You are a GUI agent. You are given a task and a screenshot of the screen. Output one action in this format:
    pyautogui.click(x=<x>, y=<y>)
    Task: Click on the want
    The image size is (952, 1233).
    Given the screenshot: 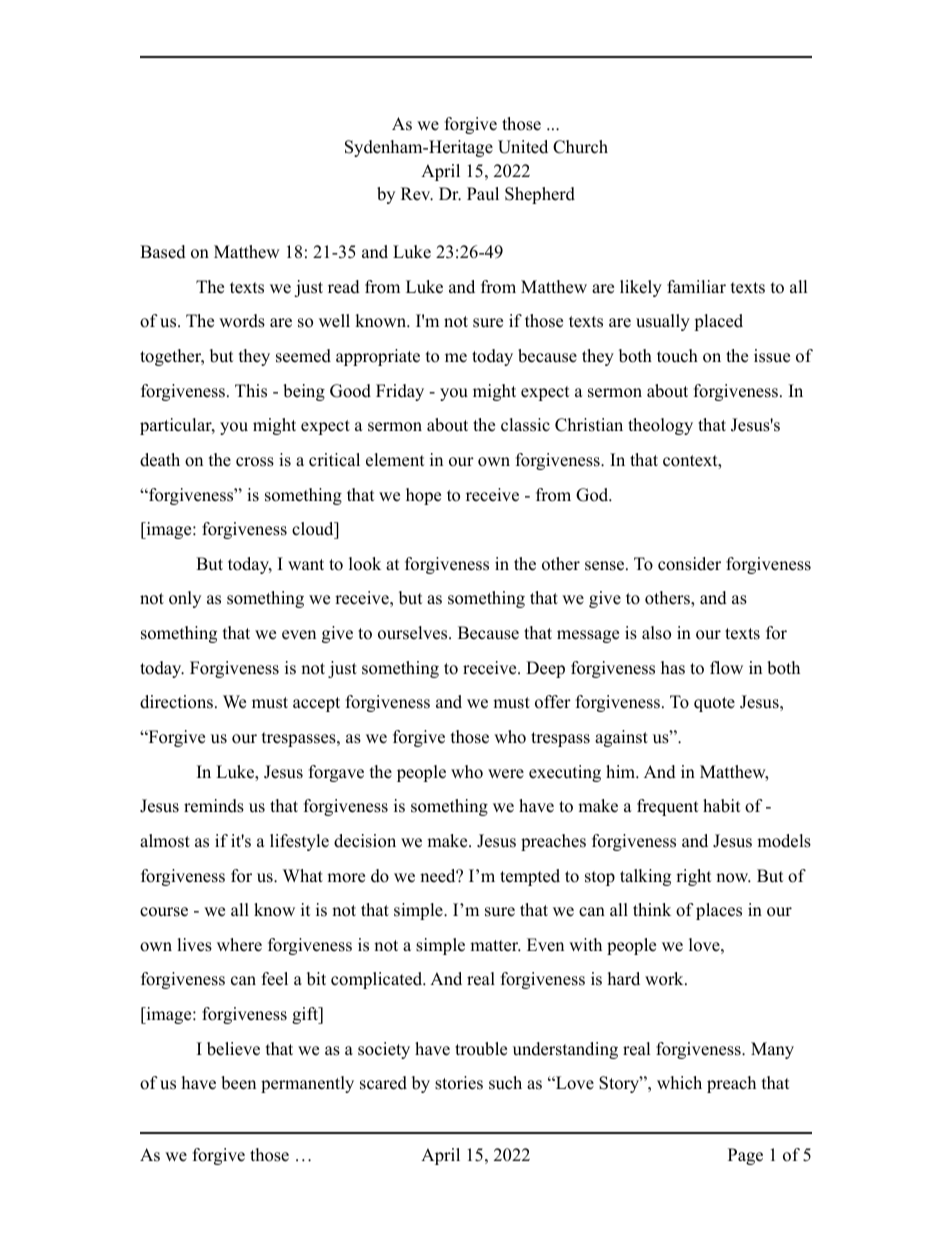 What is the action you would take?
    pyautogui.click(x=306, y=564)
